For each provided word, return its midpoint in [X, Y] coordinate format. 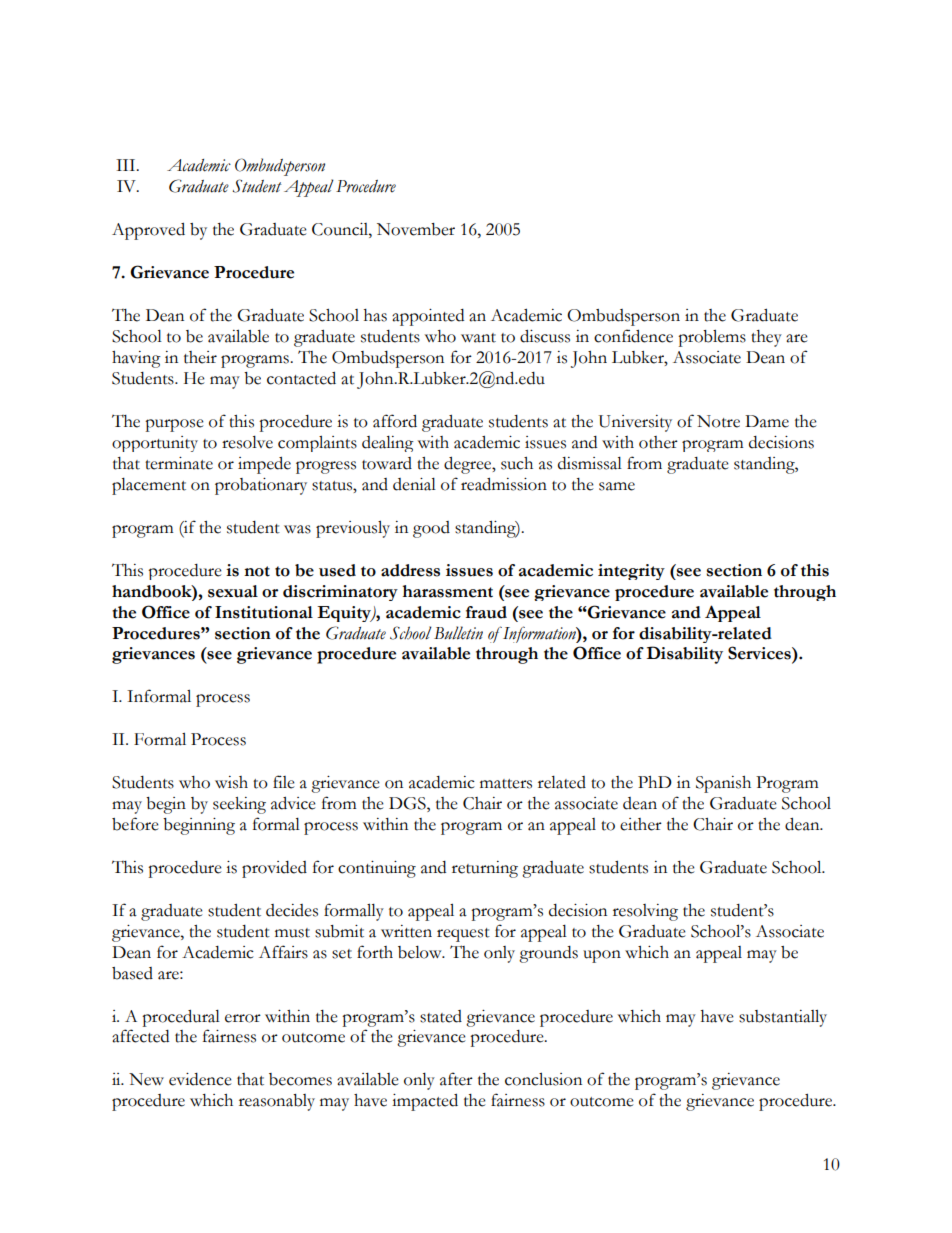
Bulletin [458, 633]
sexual [233, 591]
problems [712, 338]
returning [485, 869]
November [416, 229]
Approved [148, 231]
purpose [174, 425]
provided [274, 869]
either [641, 824]
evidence [200, 1079]
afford [395, 421]
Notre [718, 421]
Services [760, 653]
